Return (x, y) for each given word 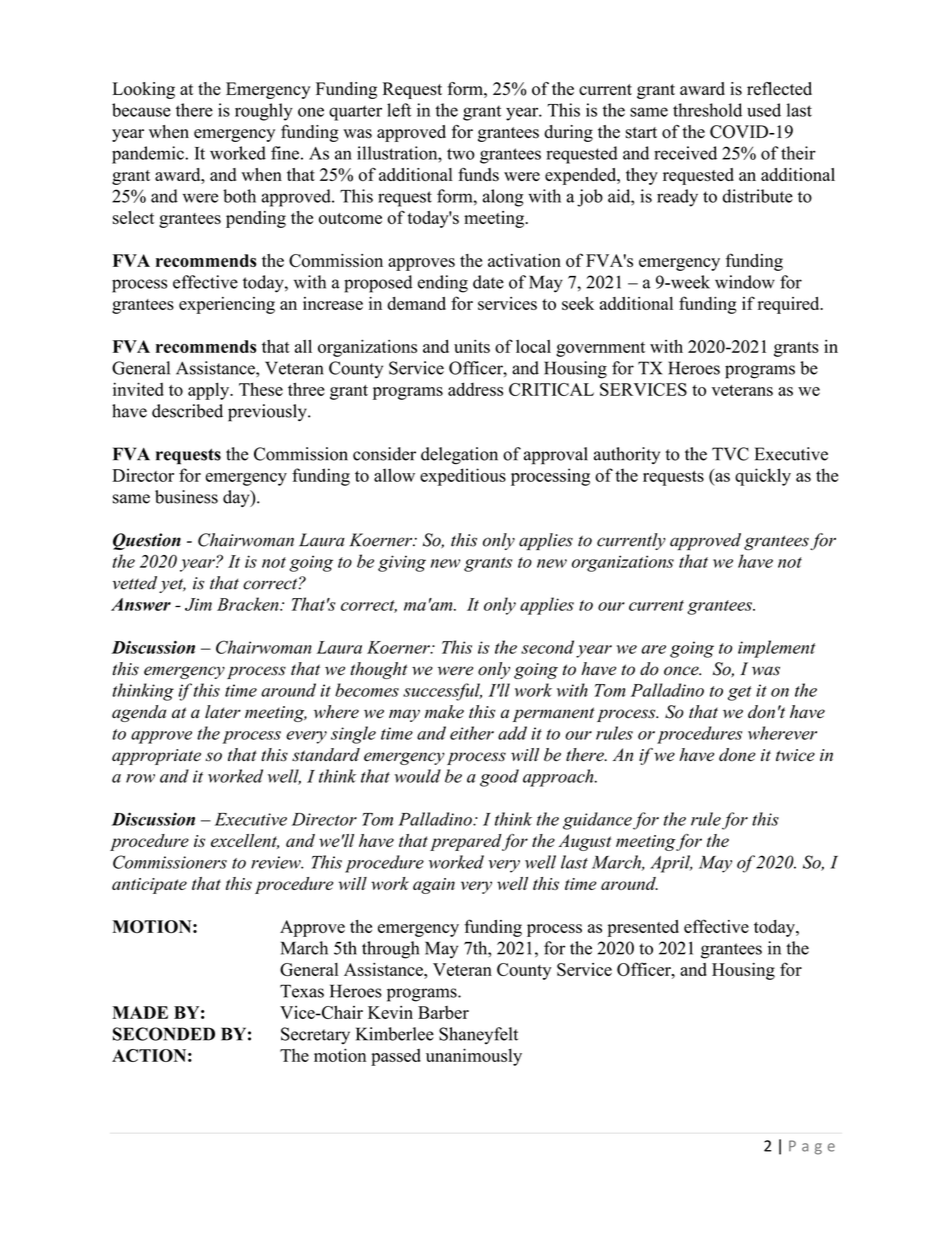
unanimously (474, 1057)
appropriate (156, 757)
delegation (459, 456)
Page (812, 1147)
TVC (730, 454)
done (737, 755)
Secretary (315, 1035)
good (499, 778)
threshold (707, 110)
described (187, 411)
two (461, 154)
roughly (264, 112)
